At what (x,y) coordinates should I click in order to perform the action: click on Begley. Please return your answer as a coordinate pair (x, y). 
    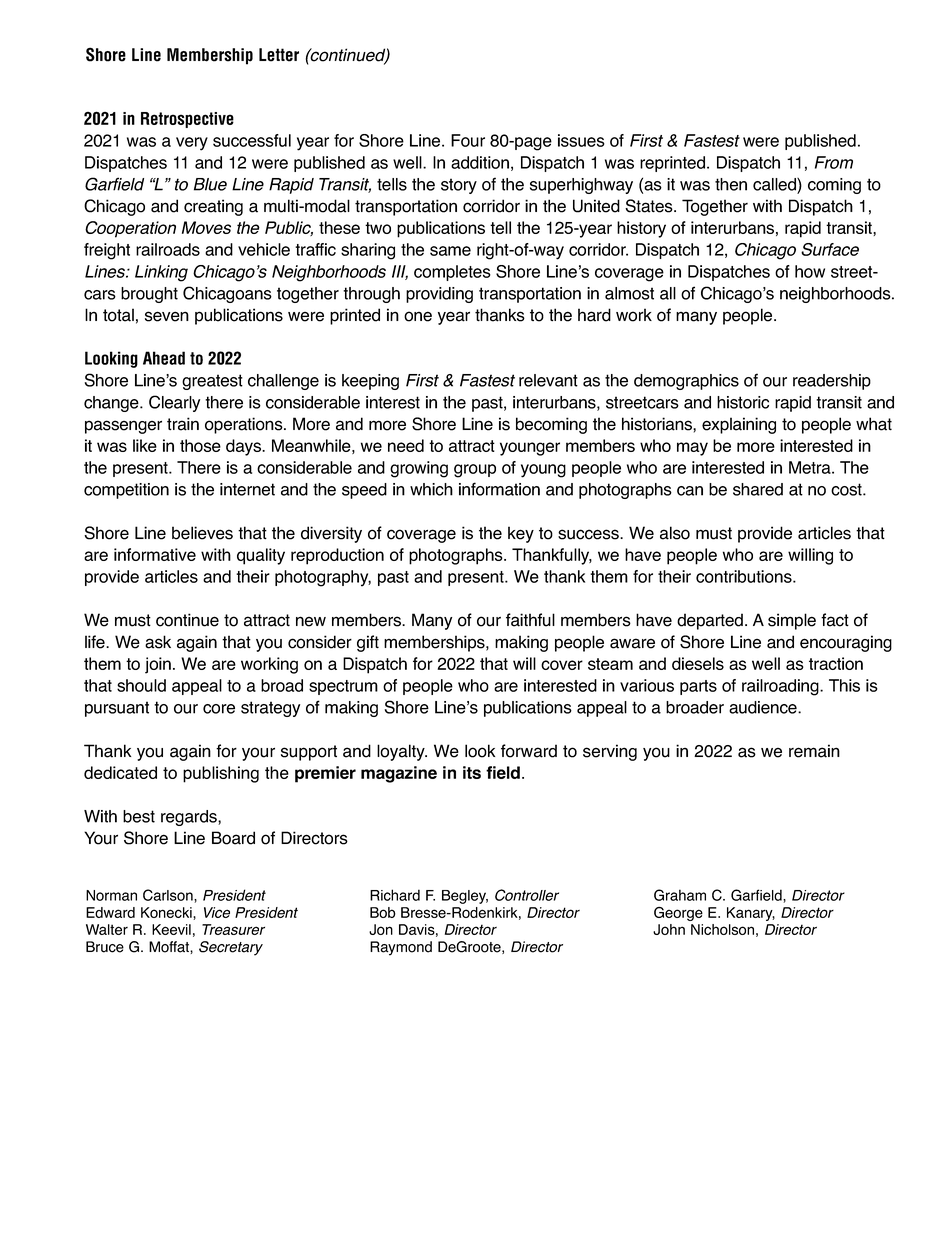
    Looking at the image, I should click on (465, 897).
